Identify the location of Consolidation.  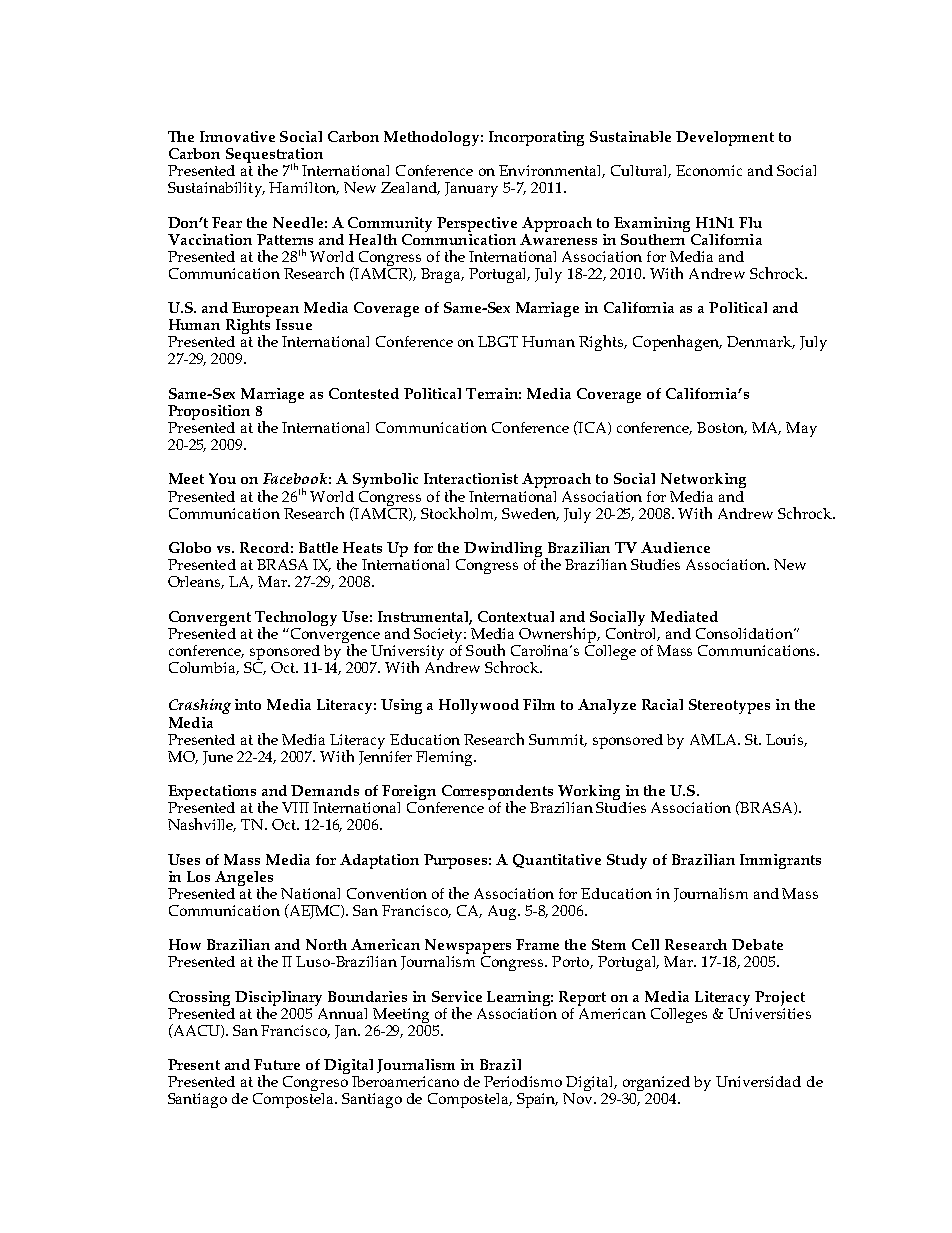
(745, 633).
